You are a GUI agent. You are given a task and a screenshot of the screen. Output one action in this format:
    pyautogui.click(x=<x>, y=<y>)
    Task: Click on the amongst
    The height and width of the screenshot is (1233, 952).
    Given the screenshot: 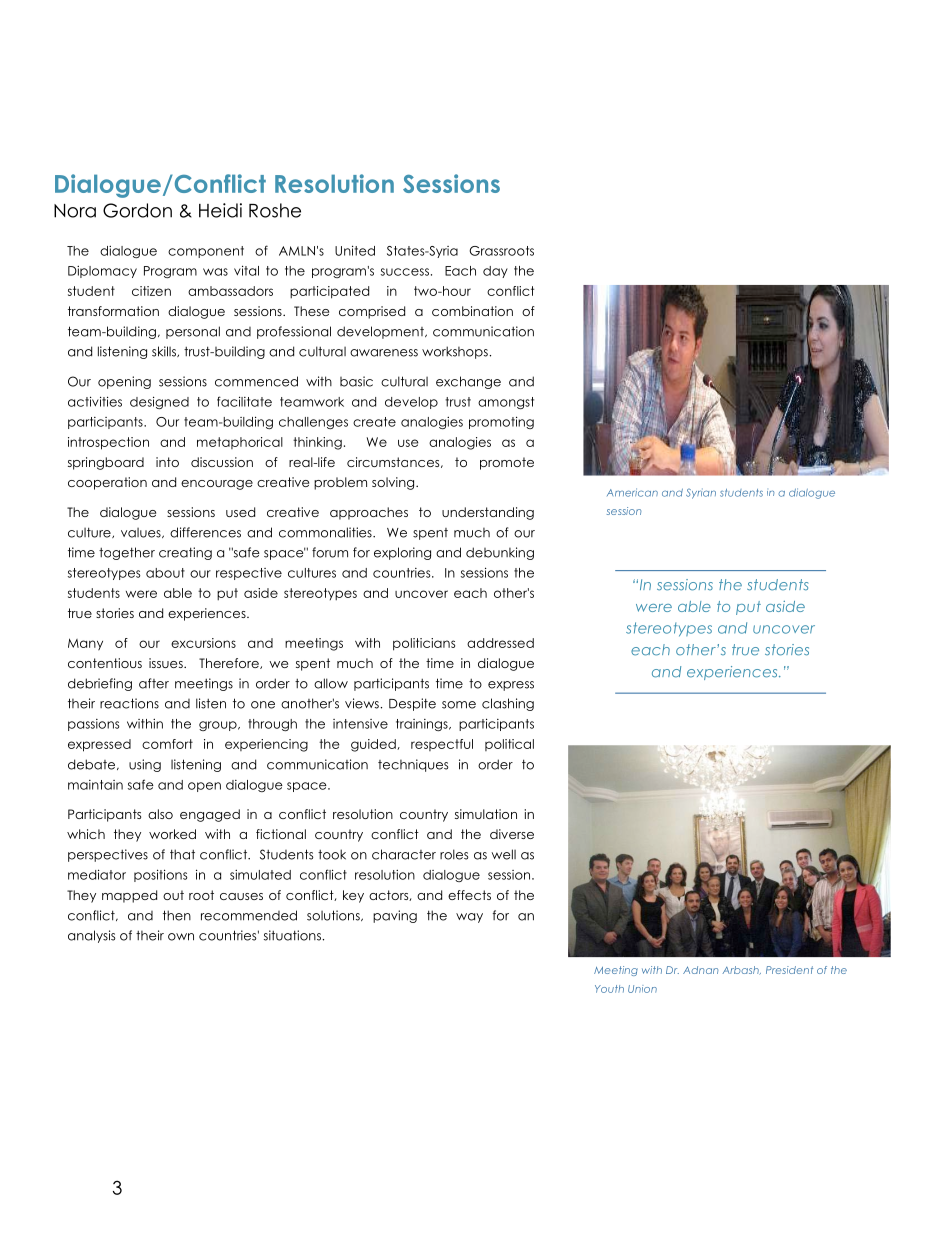 What is the action you would take?
    pyautogui.click(x=506, y=403)
